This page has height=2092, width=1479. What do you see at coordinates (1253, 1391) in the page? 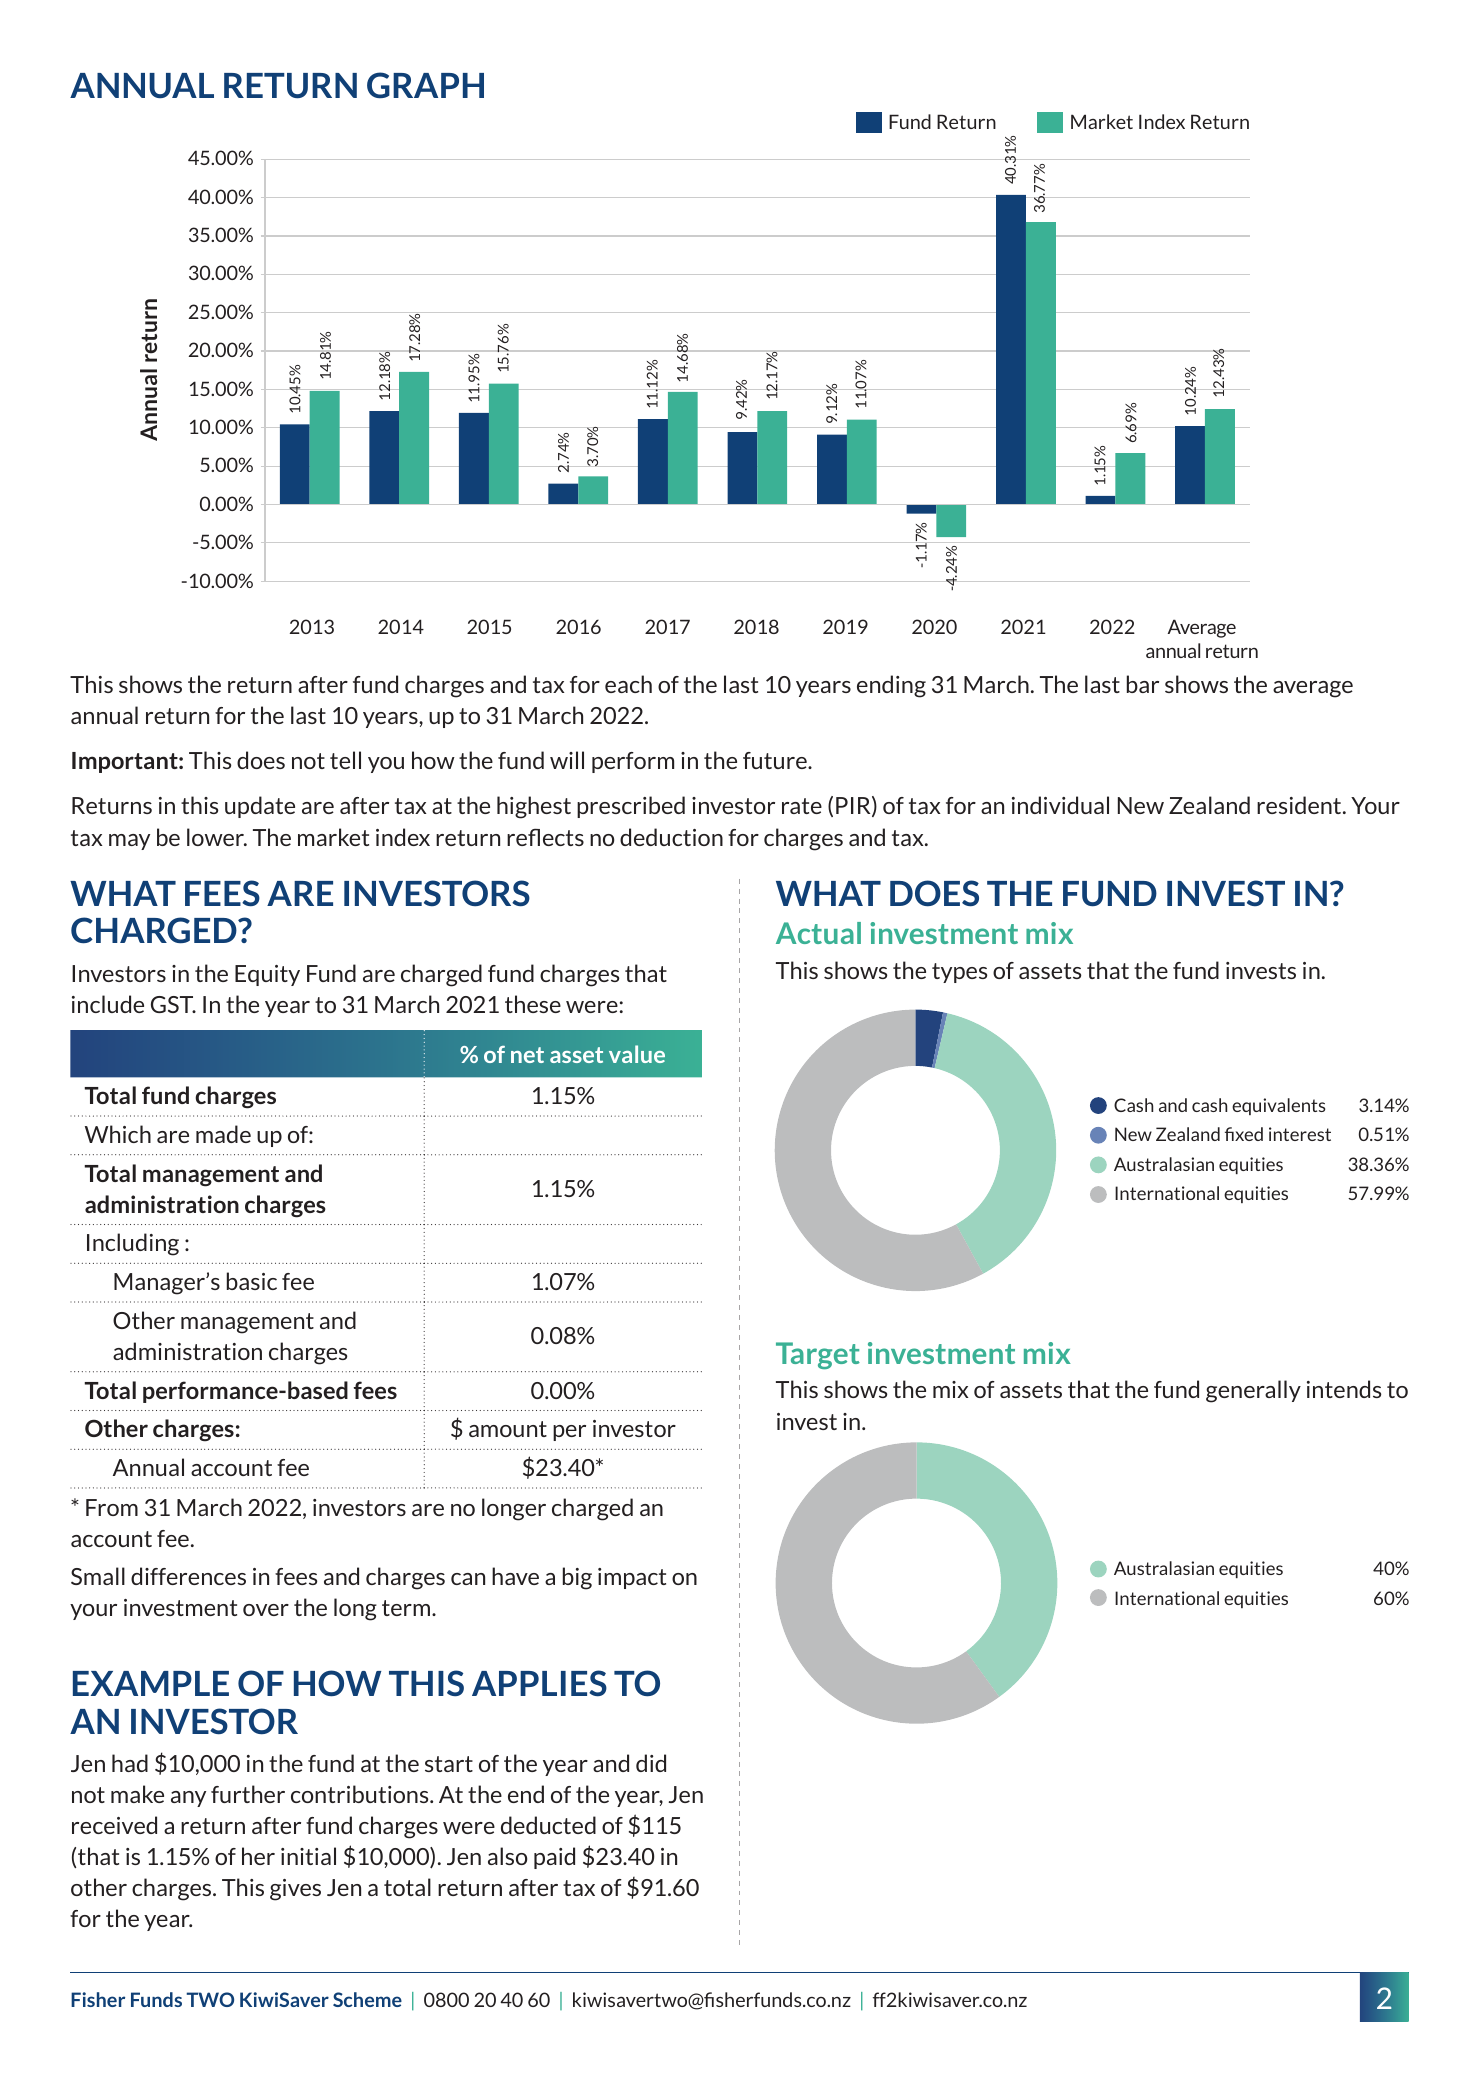
I see `generally` at bounding box center [1253, 1391].
